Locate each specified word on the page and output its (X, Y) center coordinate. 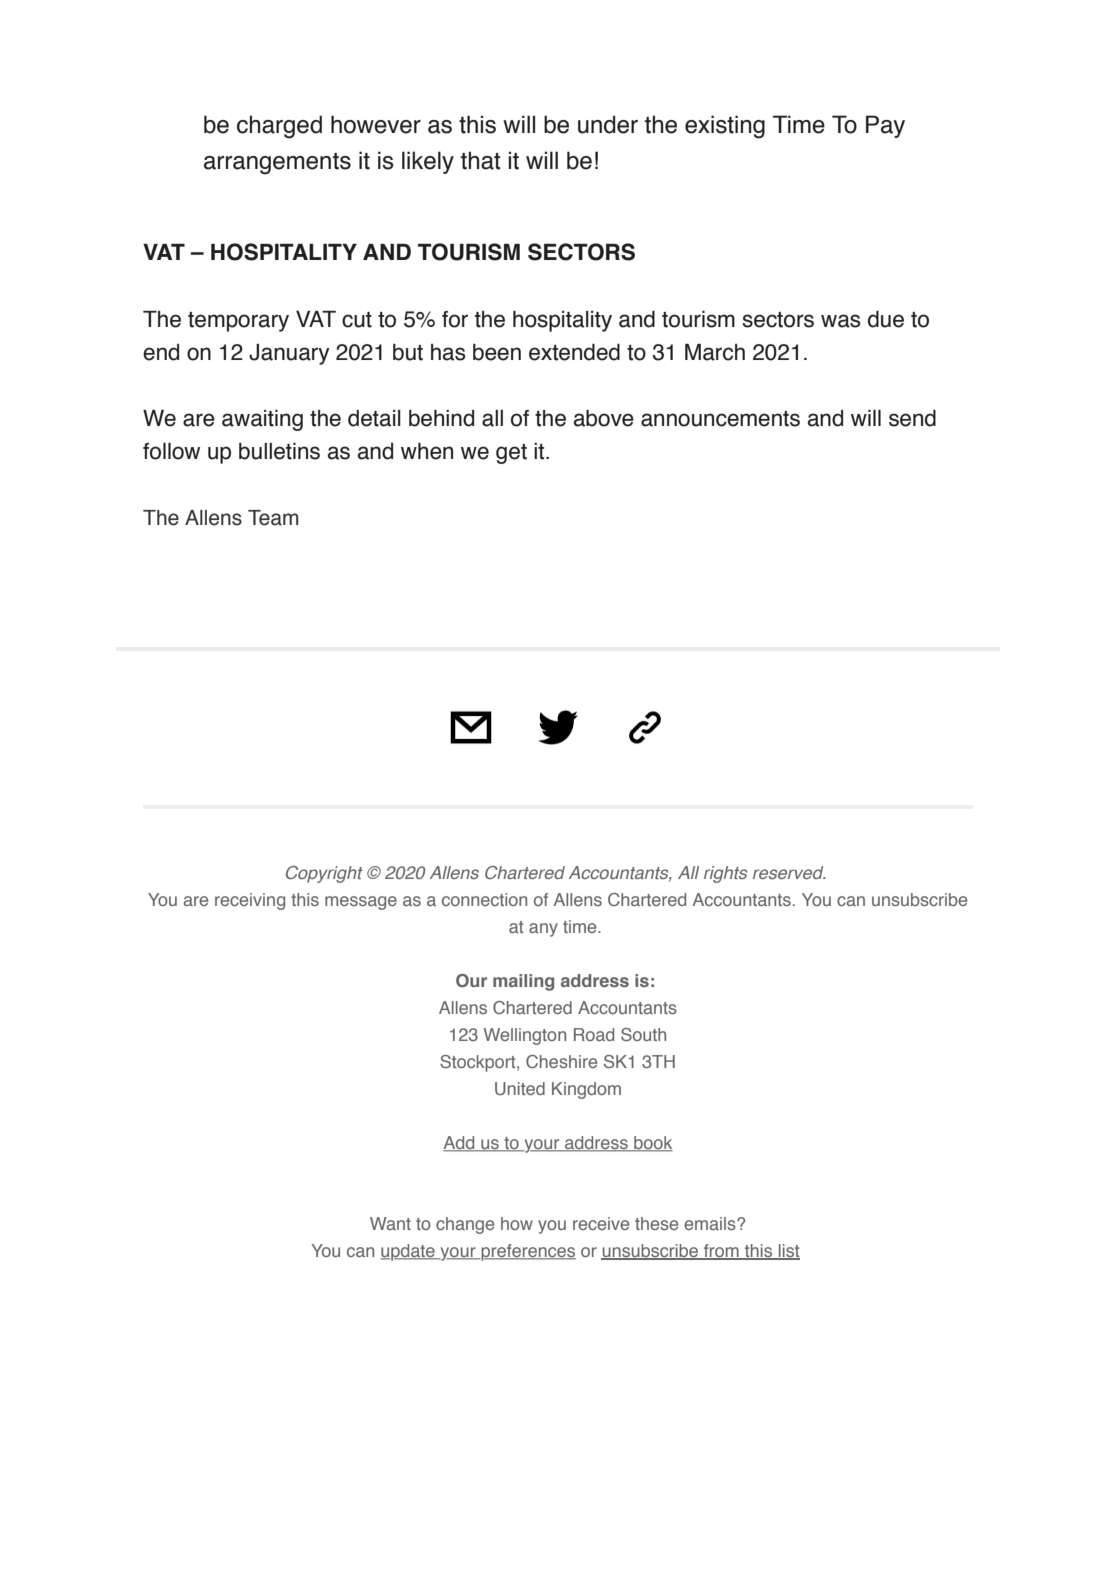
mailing (523, 982)
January (289, 354)
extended (574, 352)
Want (390, 1223)
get (511, 454)
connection (484, 899)
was (840, 321)
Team (273, 518)
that (481, 160)
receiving (250, 901)
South (643, 1034)
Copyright (324, 874)
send (912, 418)
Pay (885, 126)
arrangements (277, 164)
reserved (789, 872)
